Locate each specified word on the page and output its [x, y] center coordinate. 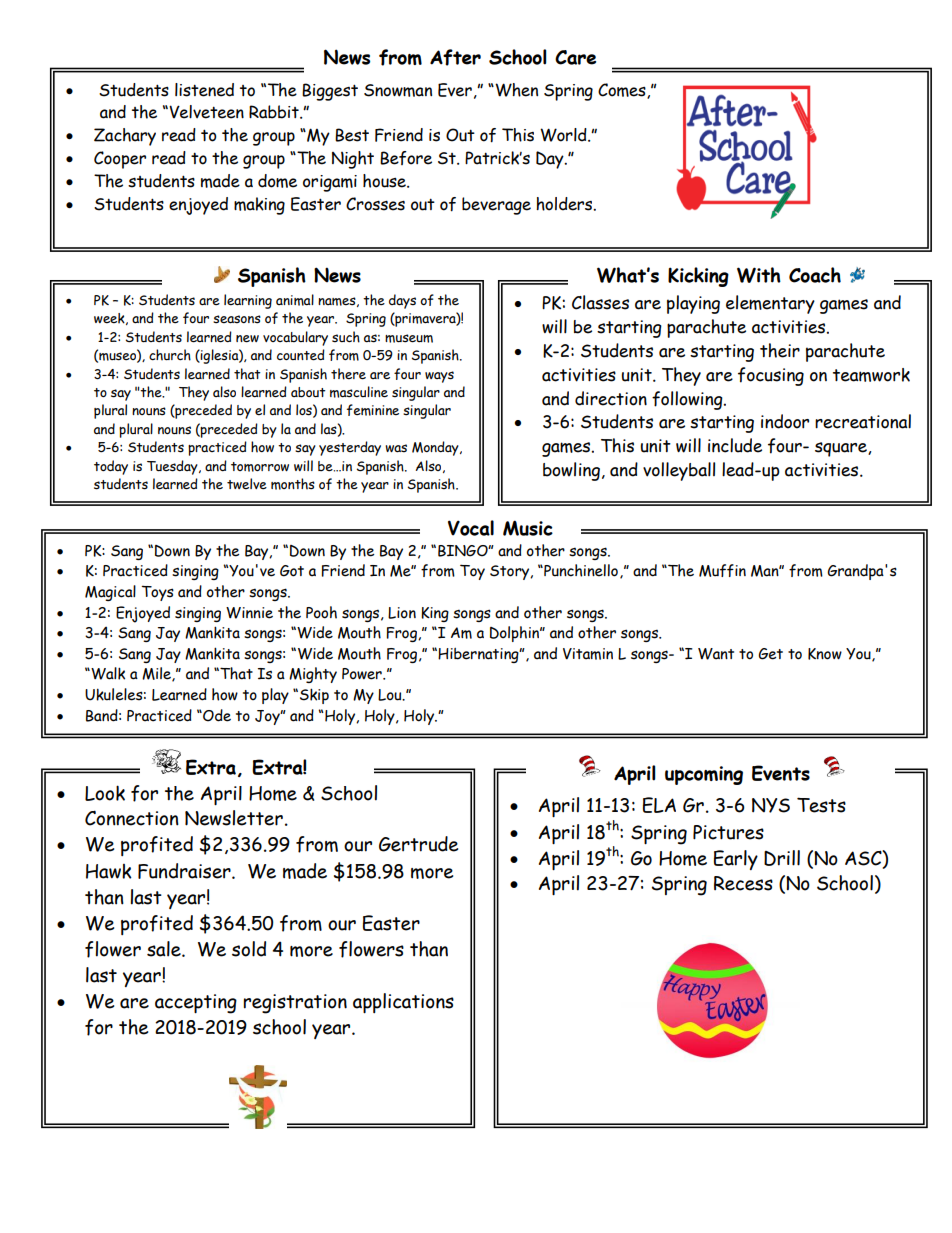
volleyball [679, 471]
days [402, 301]
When [515, 90]
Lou [391, 695]
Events [781, 773]
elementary [770, 304]
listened [204, 90]
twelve [247, 484]
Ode [216, 715]
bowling [571, 471]
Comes [623, 91]
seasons [237, 319]
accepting [196, 1004]
